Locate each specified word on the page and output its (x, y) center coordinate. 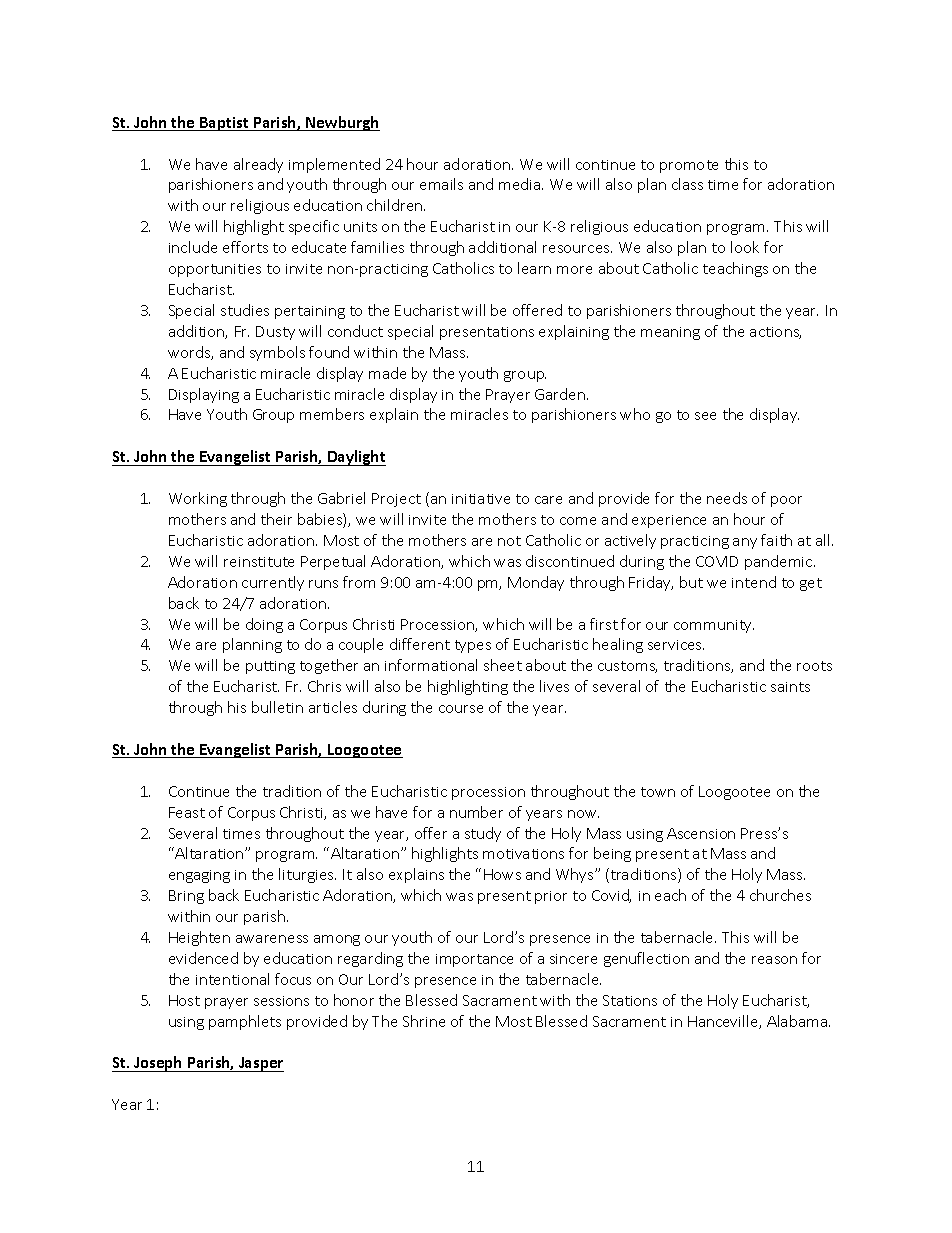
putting (270, 667)
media (521, 184)
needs (727, 498)
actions (775, 333)
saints (790, 687)
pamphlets (245, 1022)
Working (198, 499)
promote (689, 166)
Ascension (701, 833)
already (258, 165)
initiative (481, 499)
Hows (502, 874)
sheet (503, 665)
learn (534, 268)
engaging (199, 876)
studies (245, 310)
